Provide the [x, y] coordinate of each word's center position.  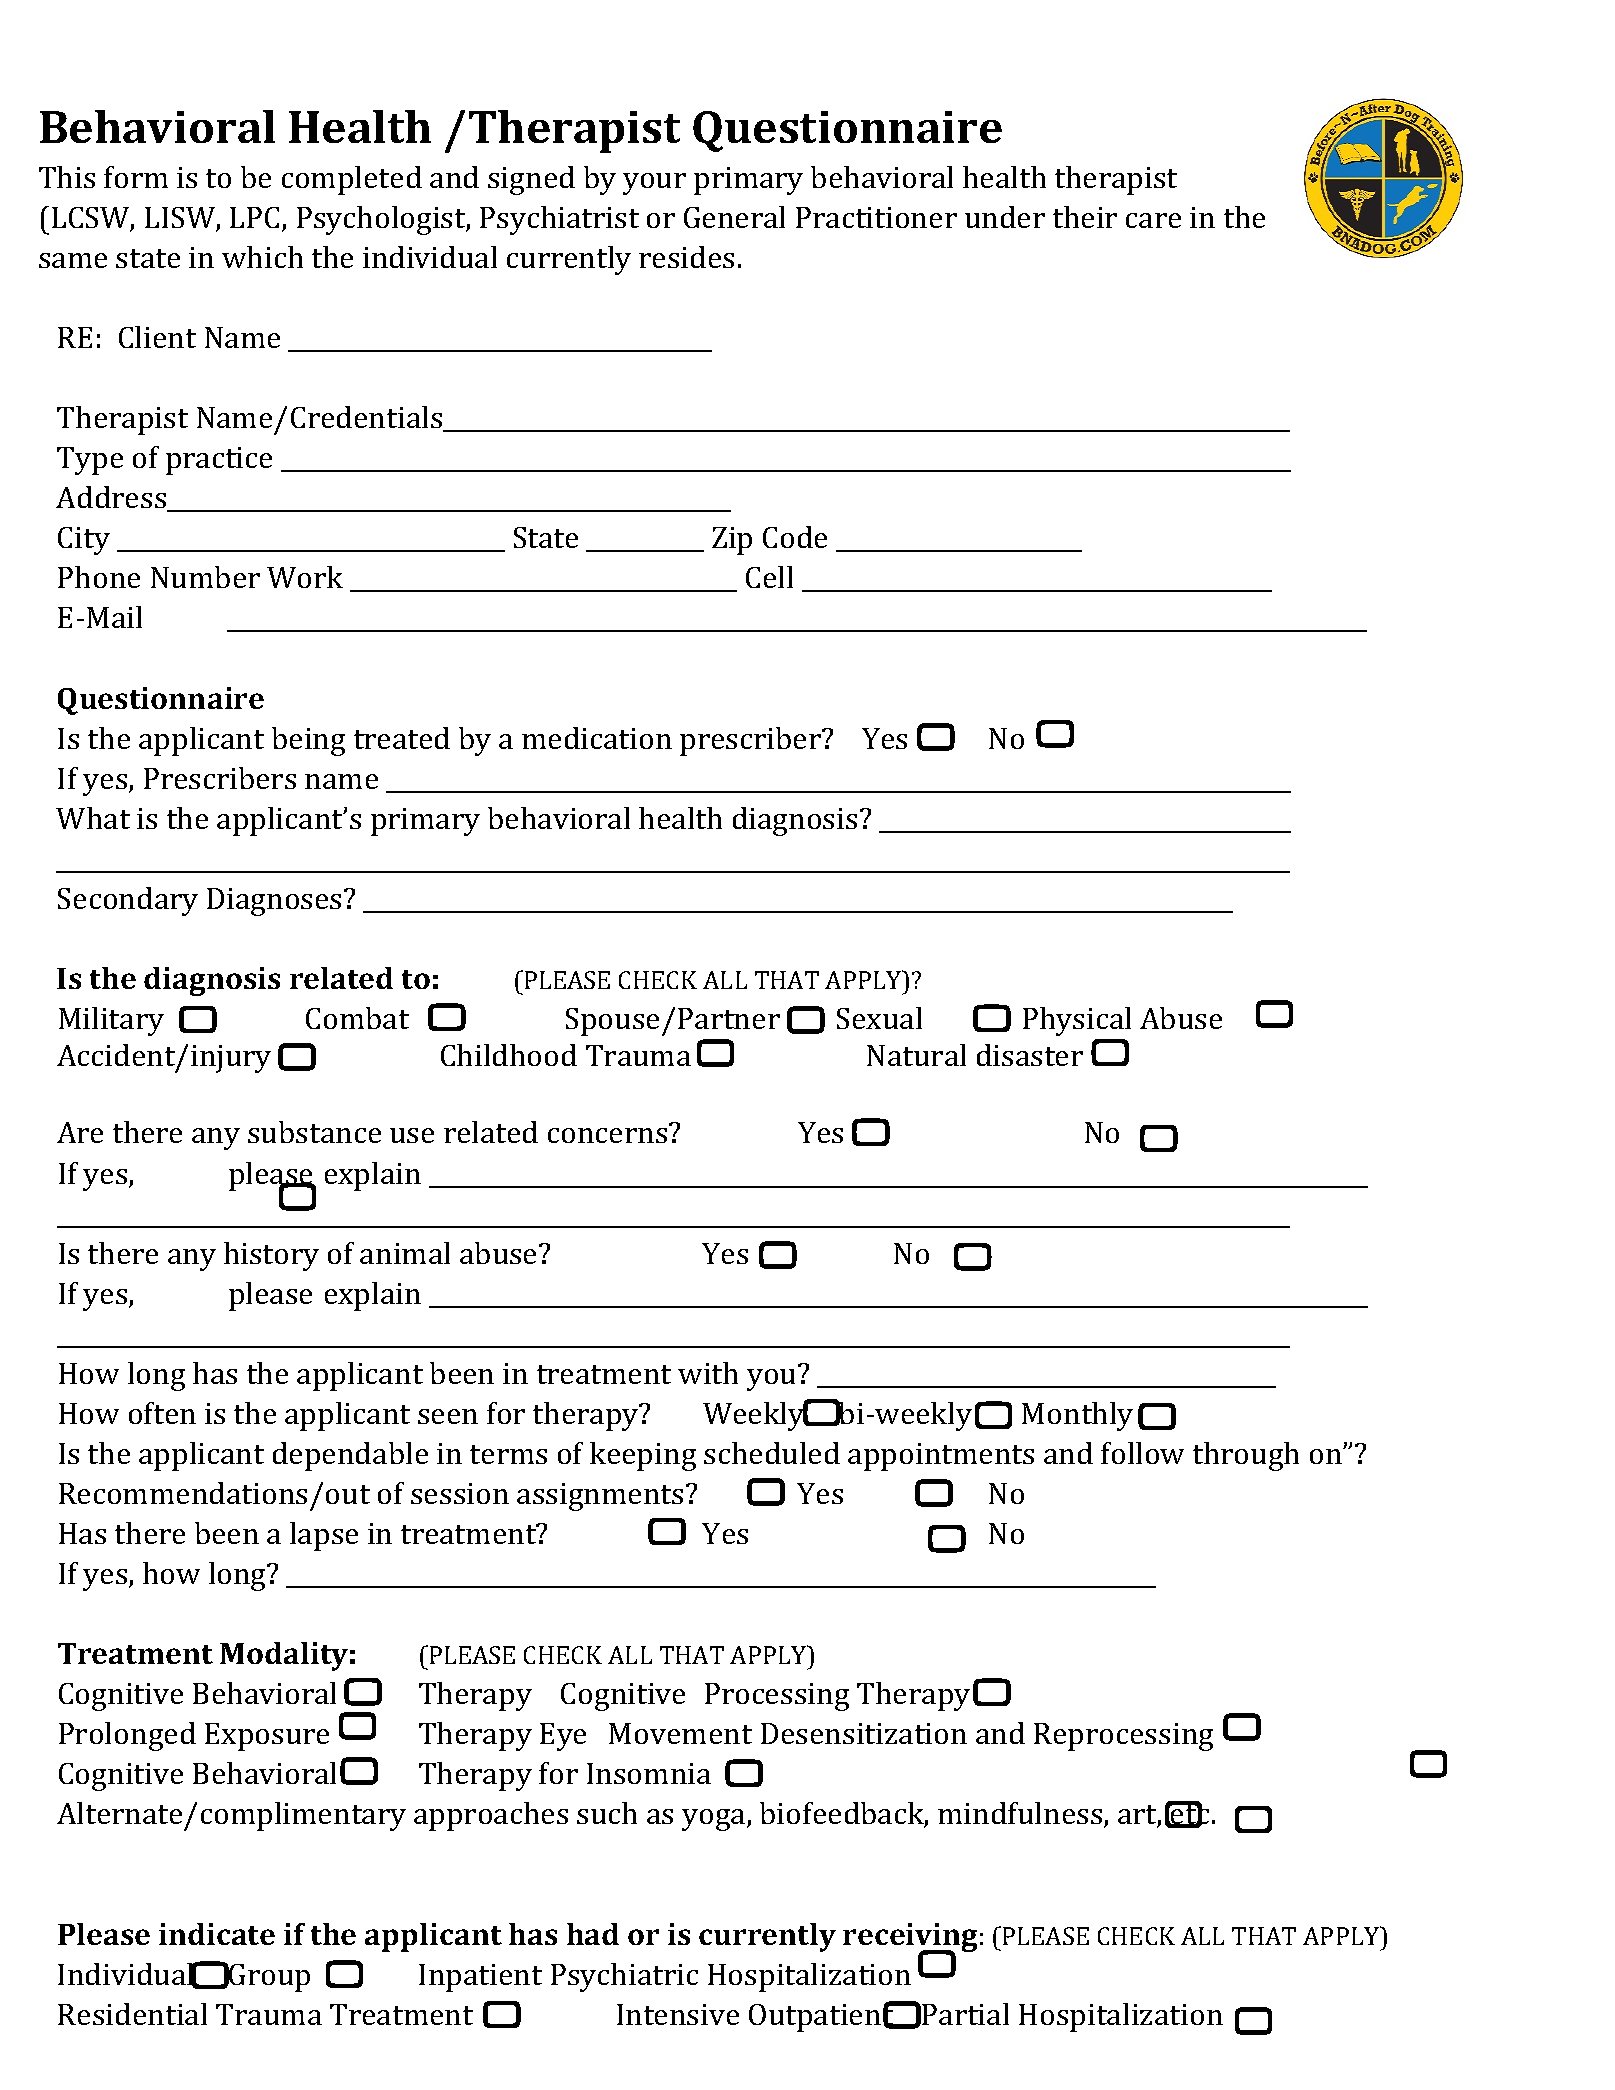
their [1085, 217]
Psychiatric [624, 1977]
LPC [256, 219]
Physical [1077, 1021]
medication [597, 738]
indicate [217, 1934]
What [93, 818]
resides [686, 257]
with [708, 1373]
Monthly [1077, 1416]
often [162, 1413]
